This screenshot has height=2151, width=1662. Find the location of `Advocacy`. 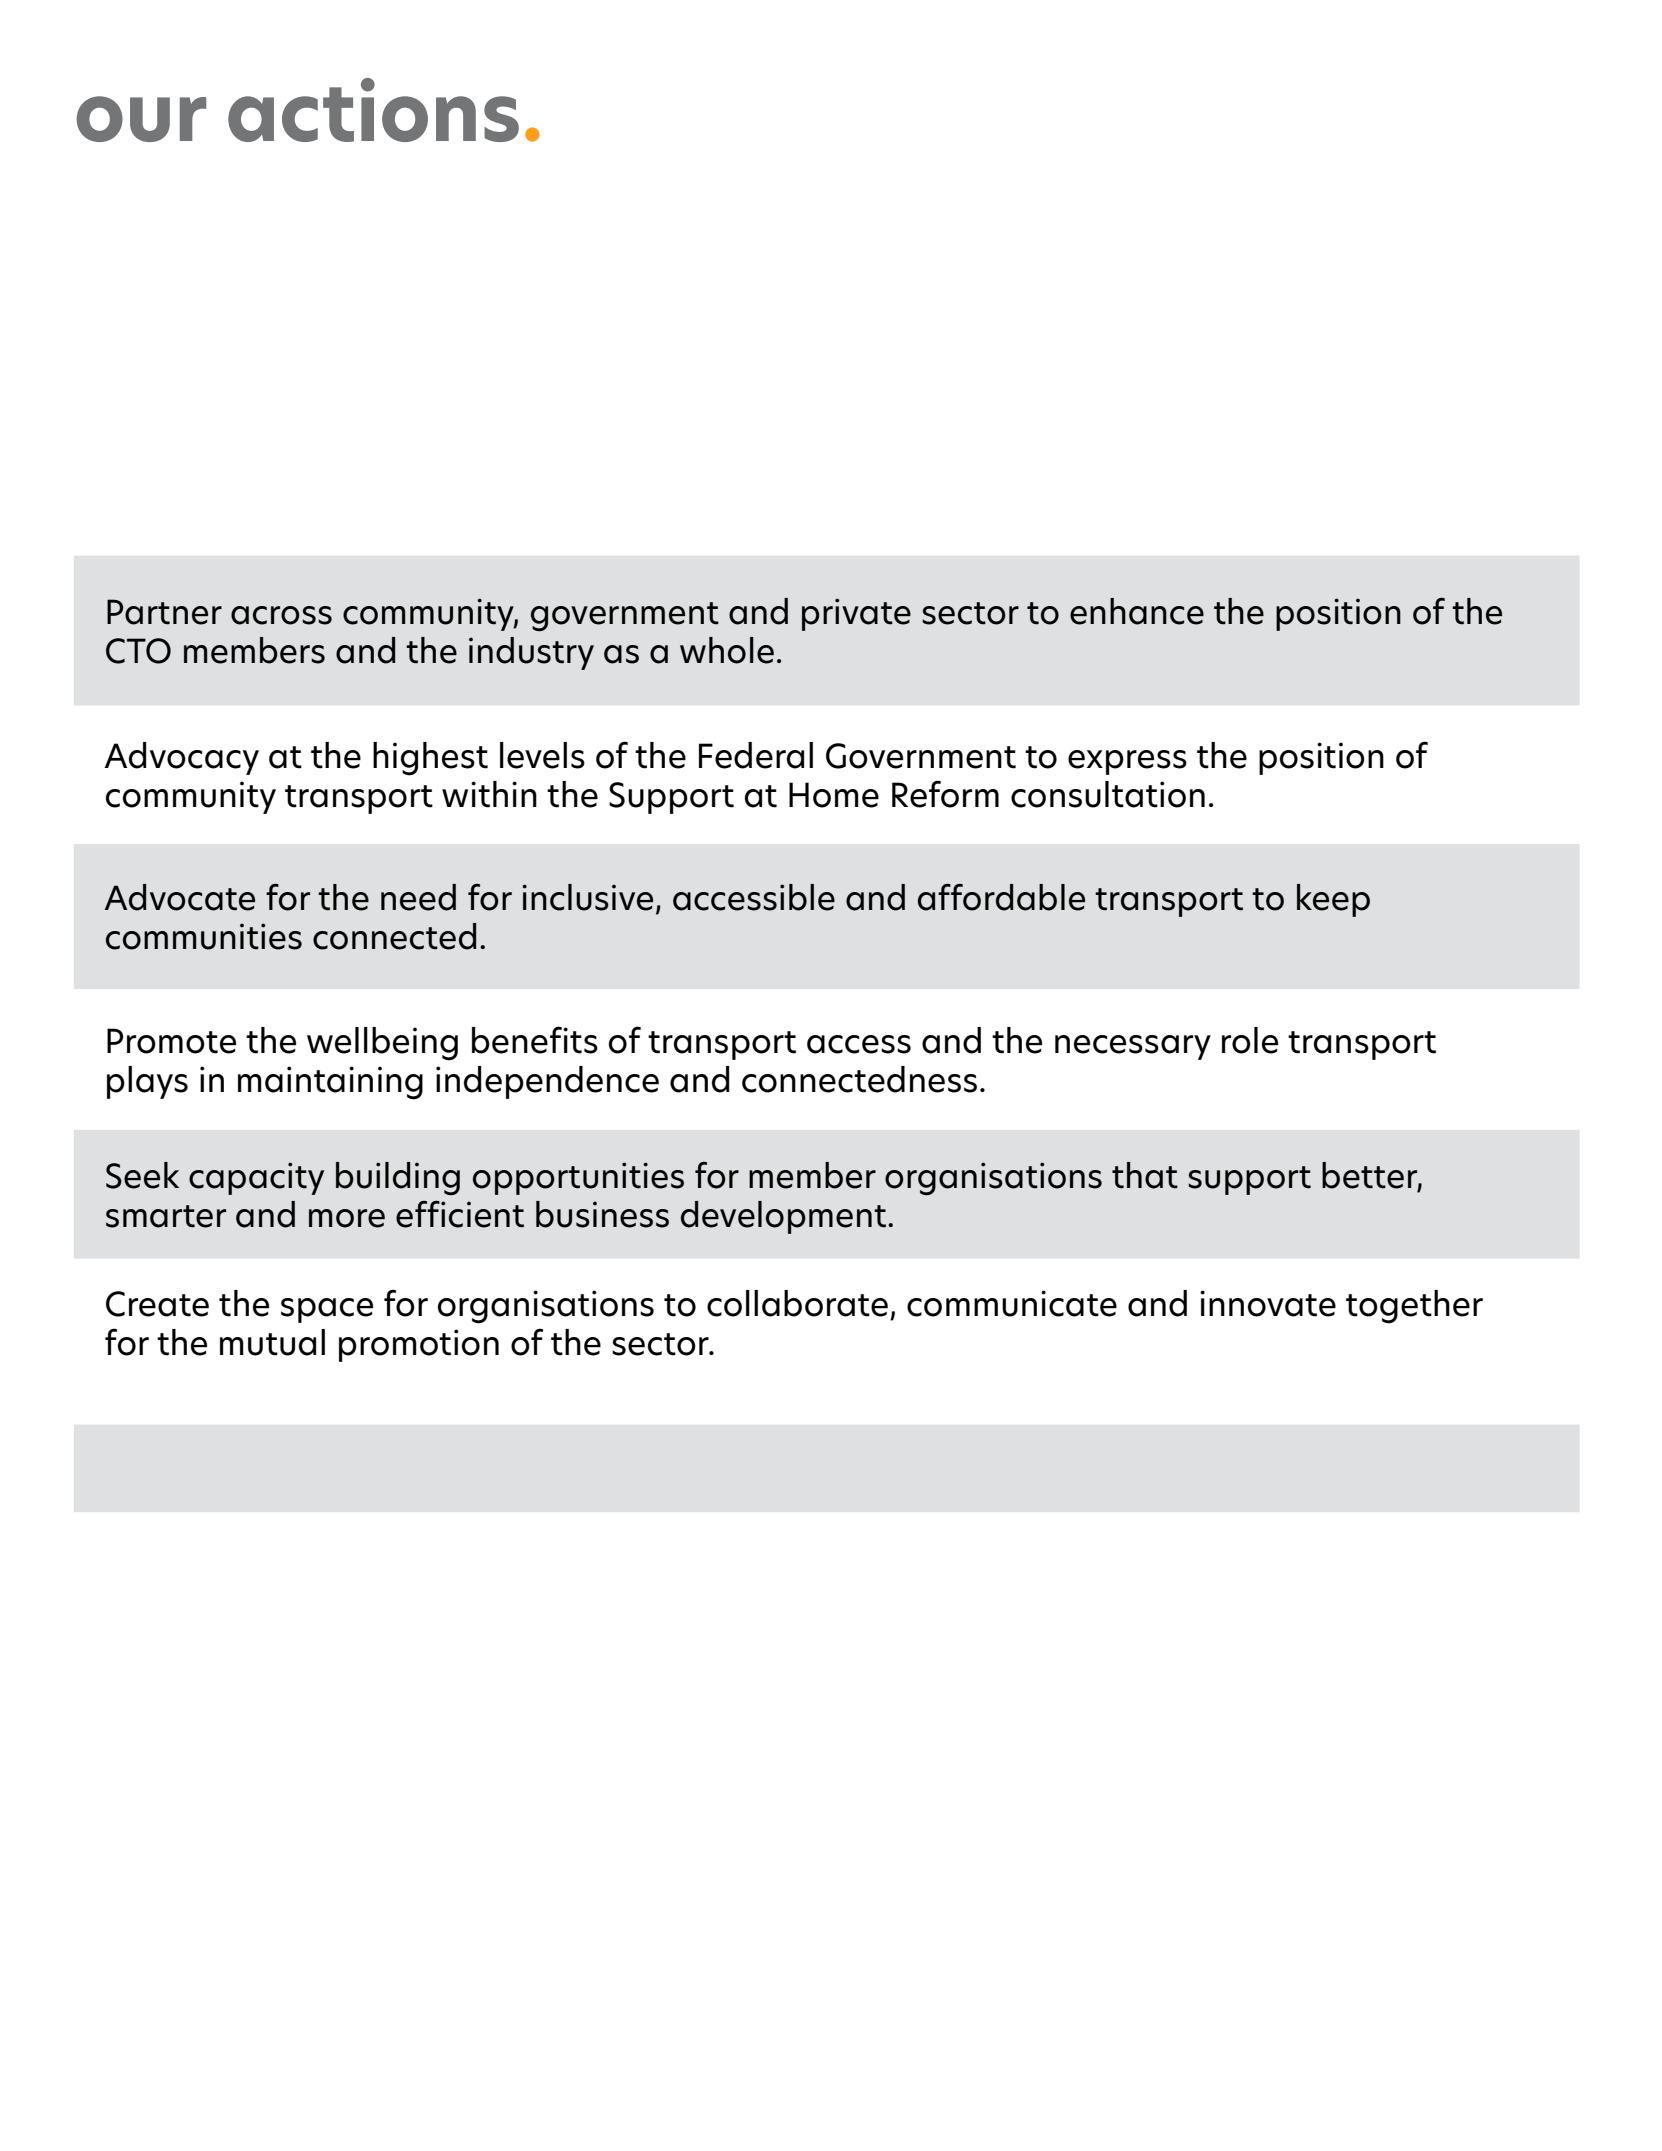

Advocacy is located at coordinates (181, 758).
